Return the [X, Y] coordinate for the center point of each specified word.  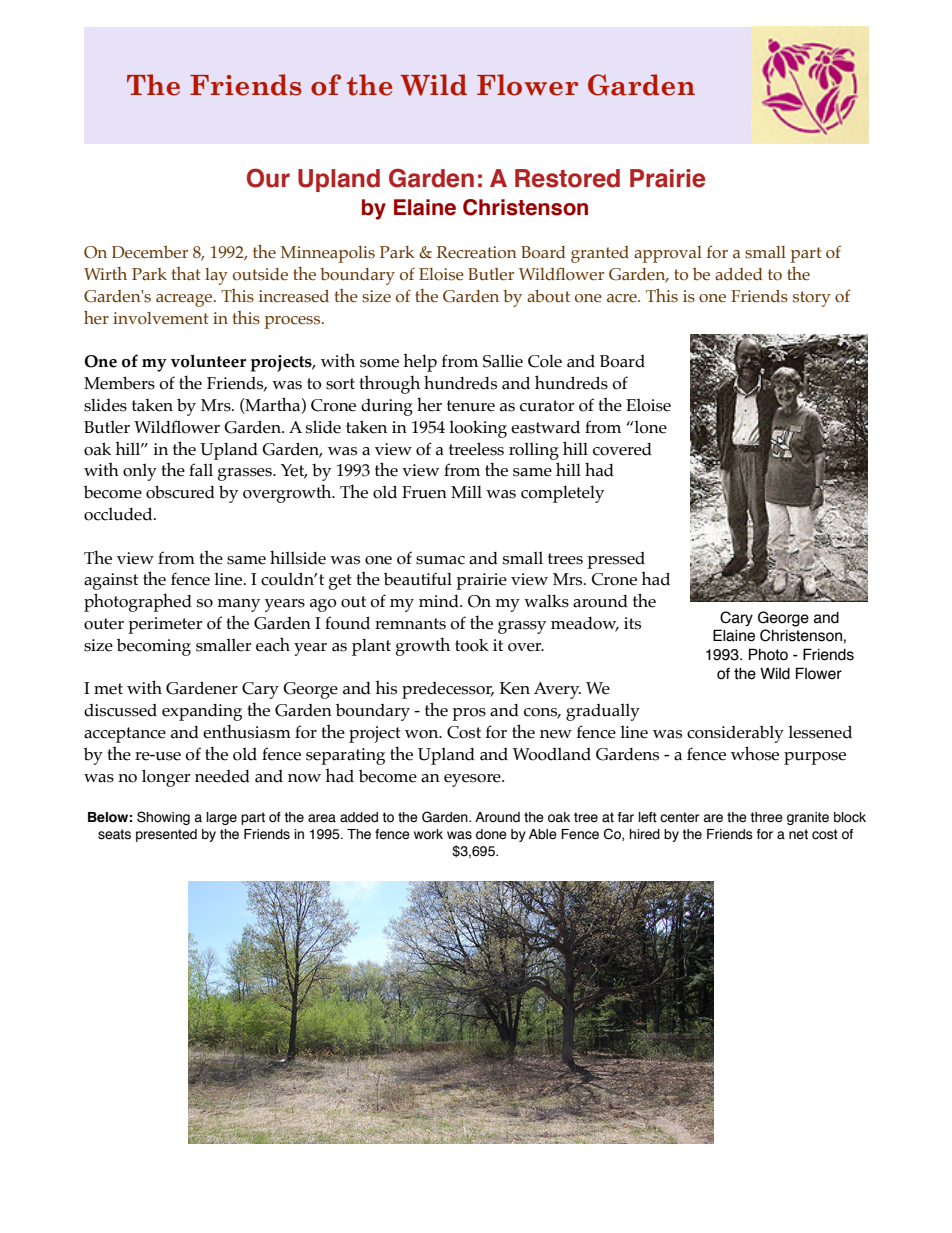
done [491, 834]
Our [268, 178]
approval [668, 254]
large [222, 818]
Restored [567, 178]
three [767, 817]
